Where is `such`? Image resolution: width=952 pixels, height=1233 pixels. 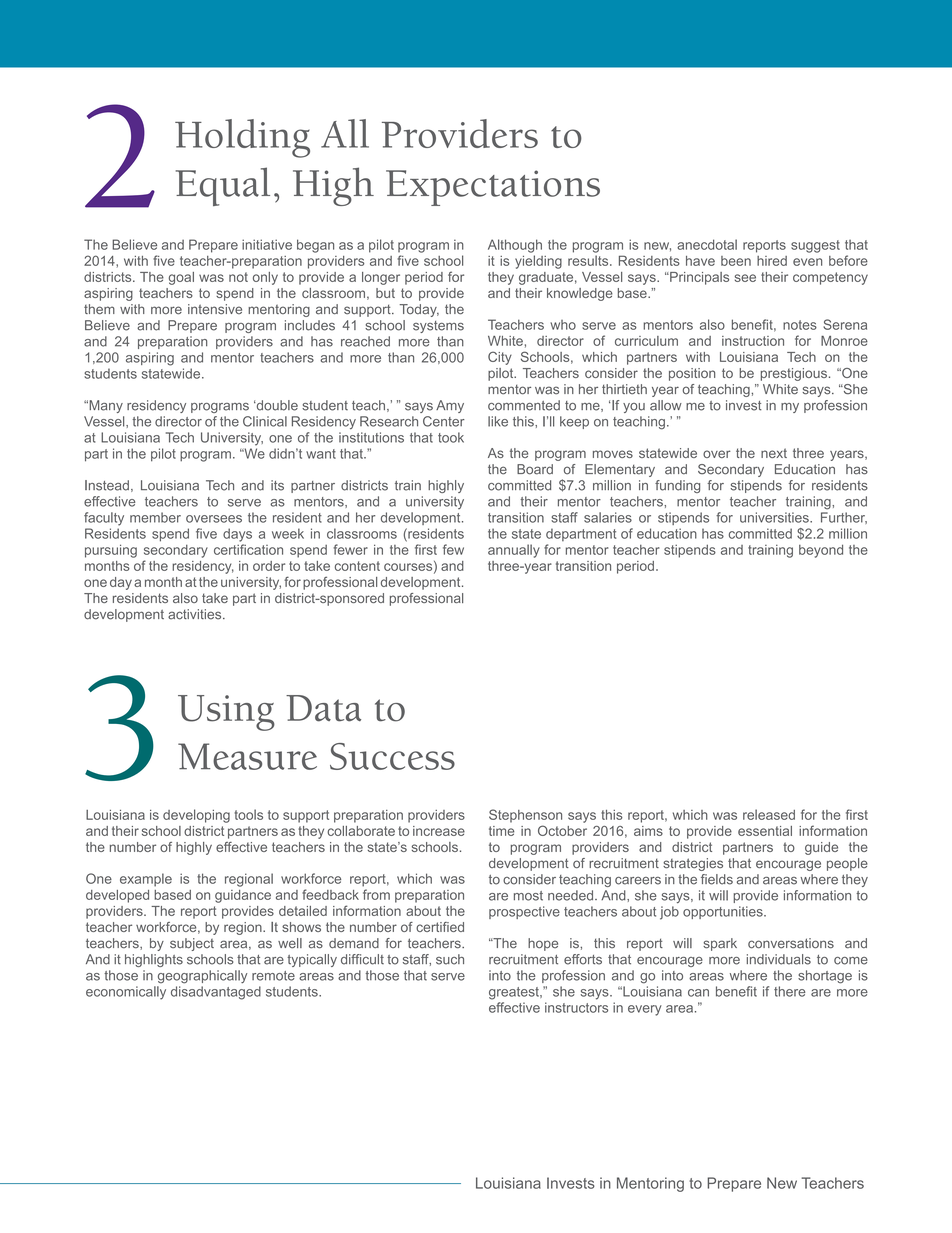 such is located at coordinates (450, 959).
